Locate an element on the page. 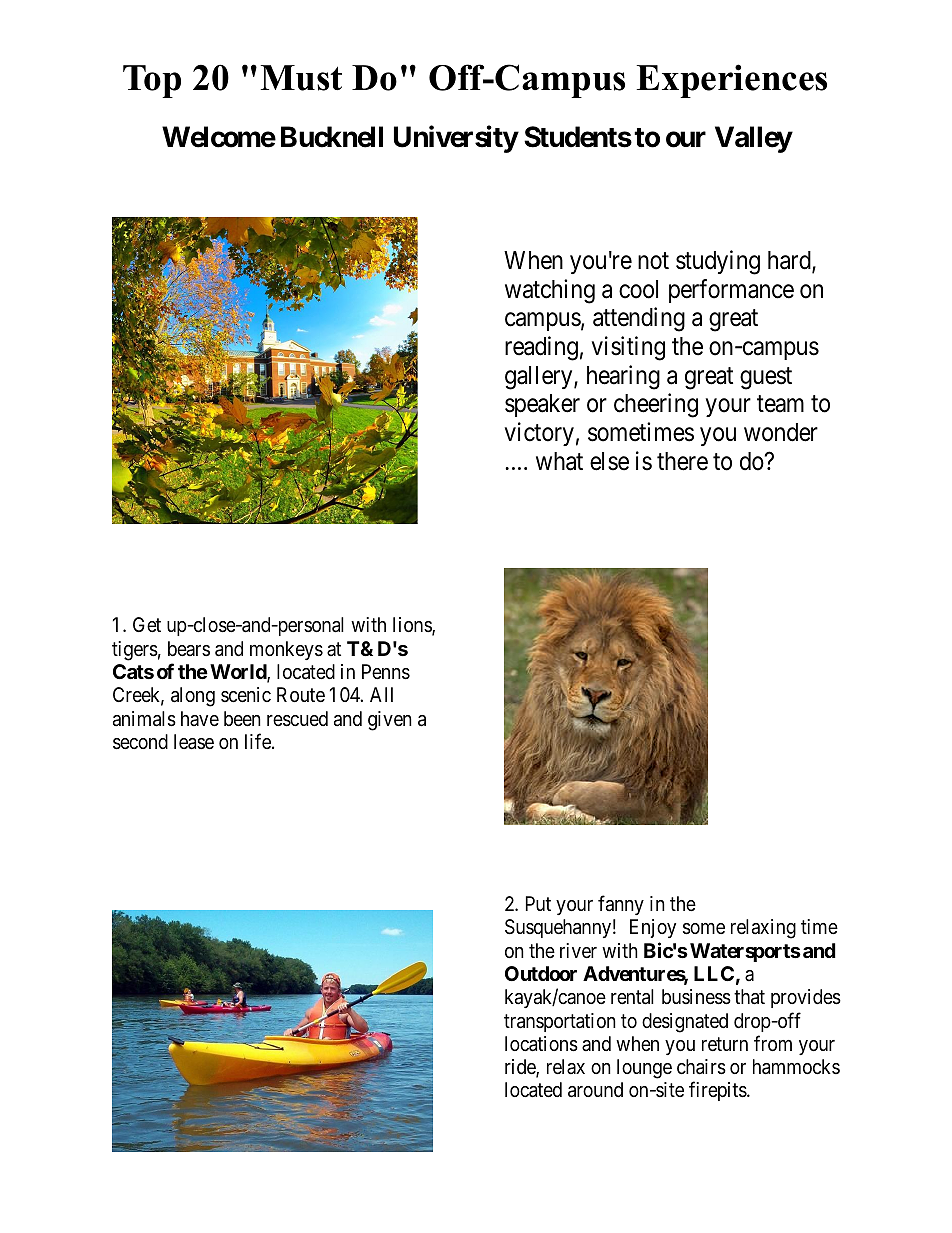 Image resolution: width=952 pixels, height=1233 pixels. return is located at coordinates (725, 1044).
